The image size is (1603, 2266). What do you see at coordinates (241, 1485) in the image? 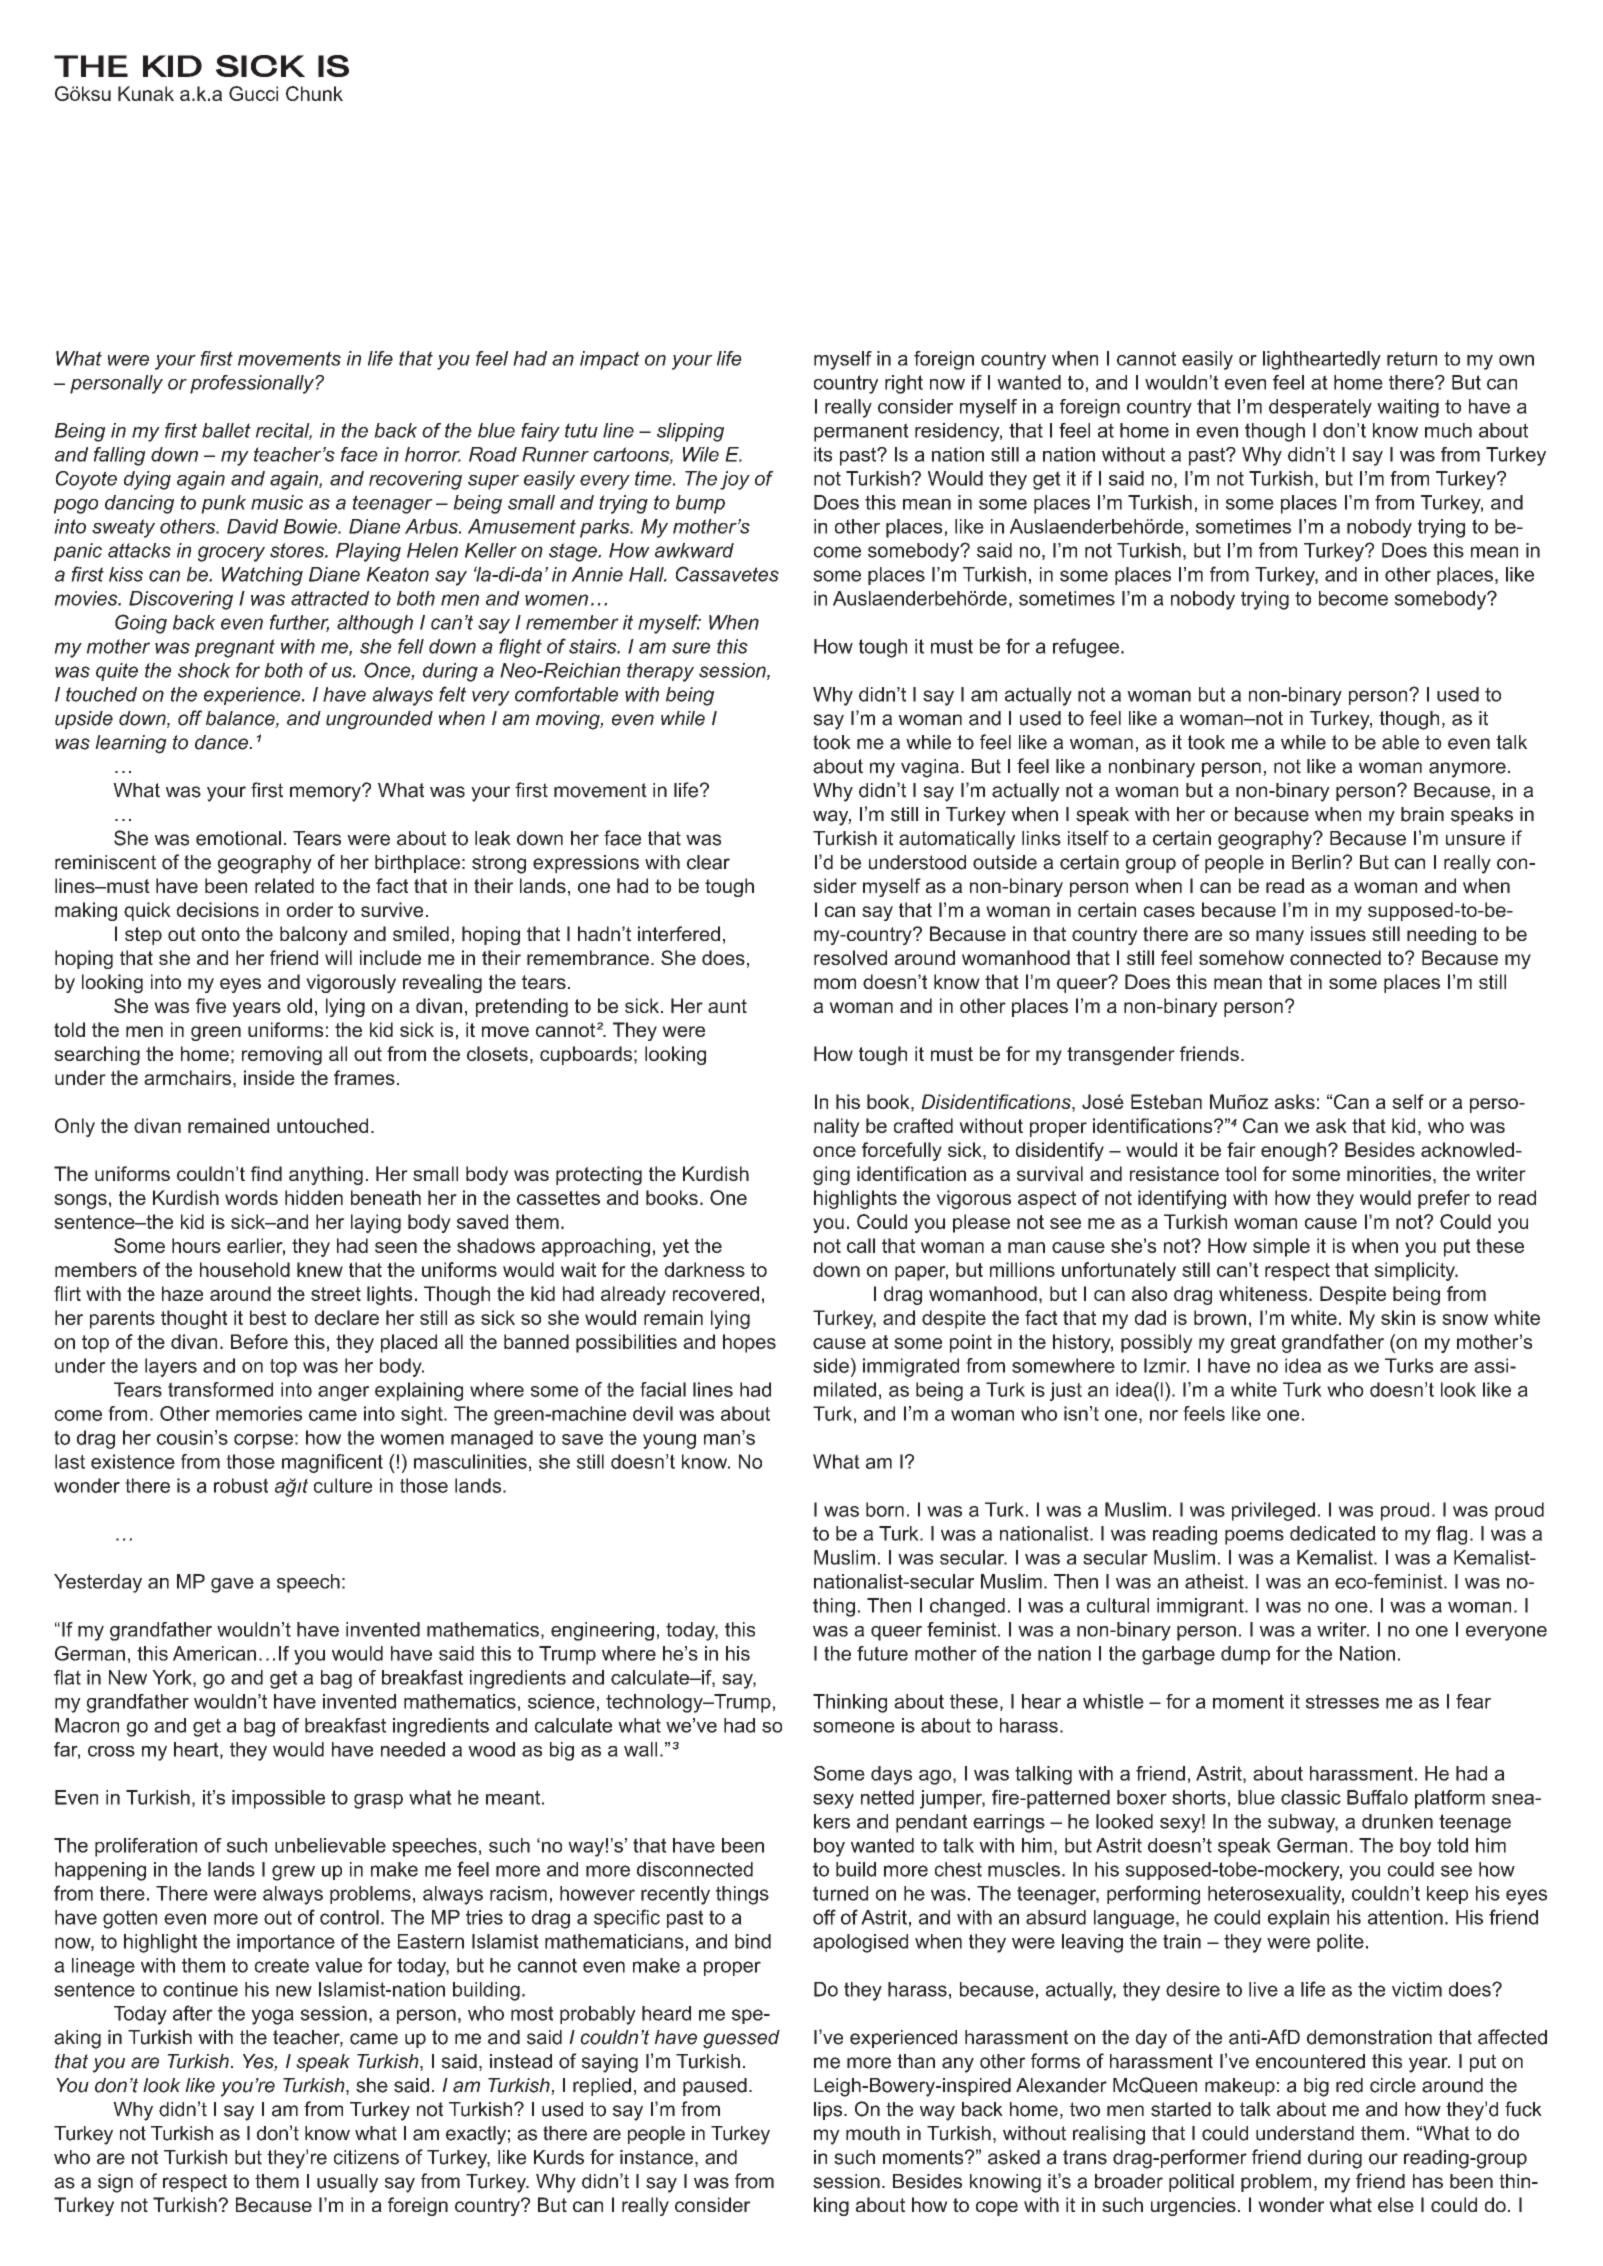
I see `robust` at bounding box center [241, 1485].
